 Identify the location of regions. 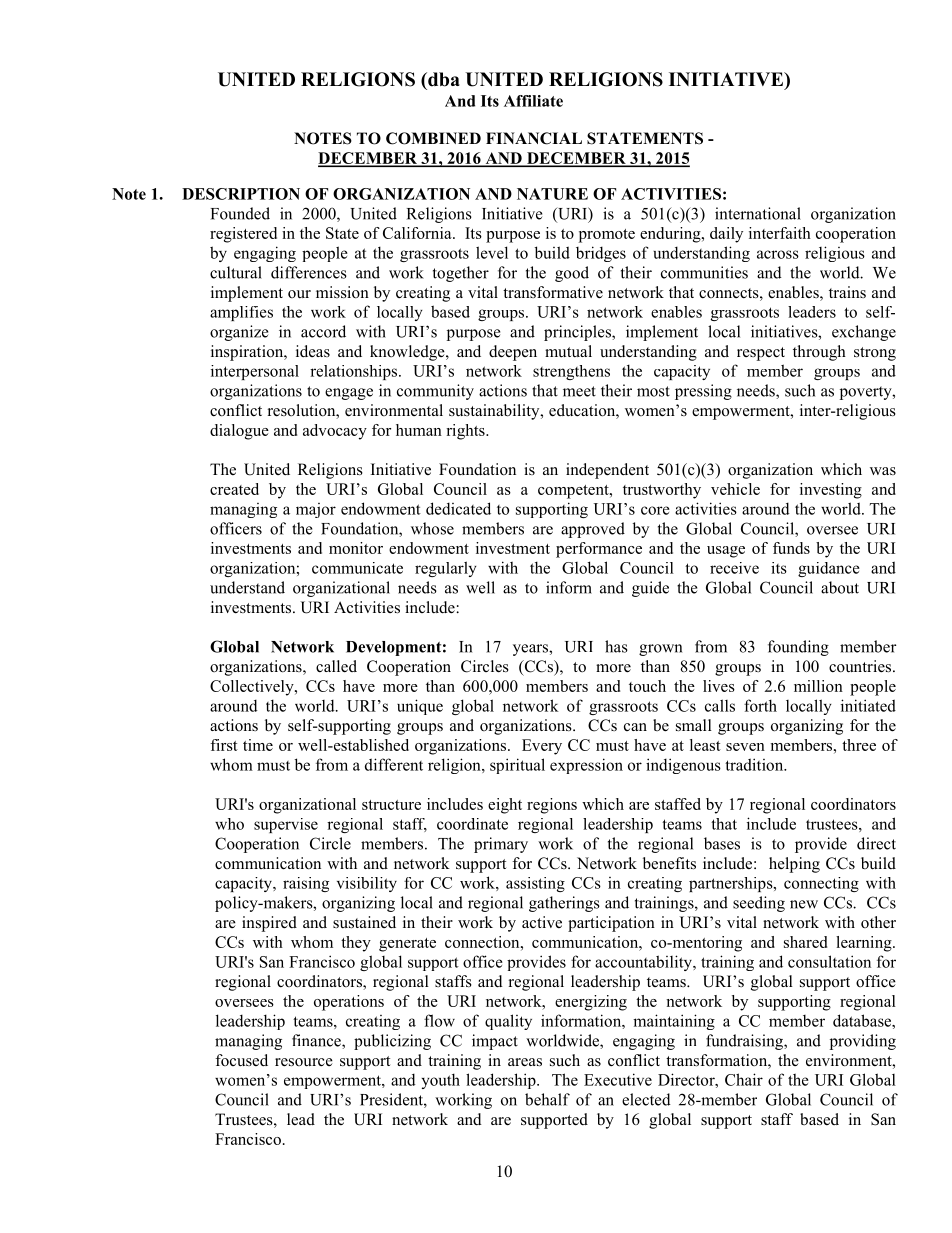
(552, 806).
